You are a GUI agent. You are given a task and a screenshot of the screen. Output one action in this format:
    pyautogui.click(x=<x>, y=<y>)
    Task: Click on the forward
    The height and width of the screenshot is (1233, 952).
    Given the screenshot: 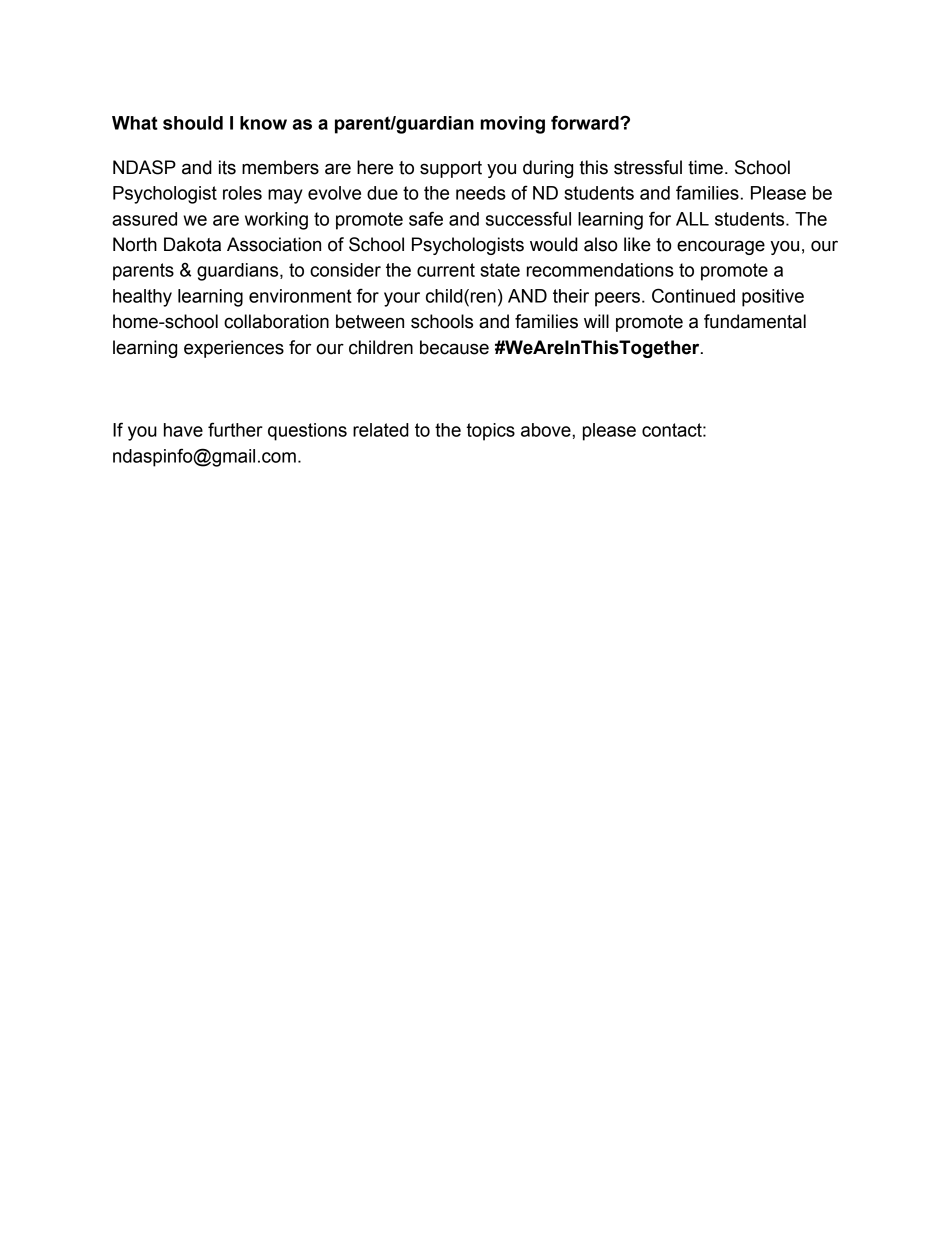 What is the action you would take?
    pyautogui.click(x=586, y=122)
